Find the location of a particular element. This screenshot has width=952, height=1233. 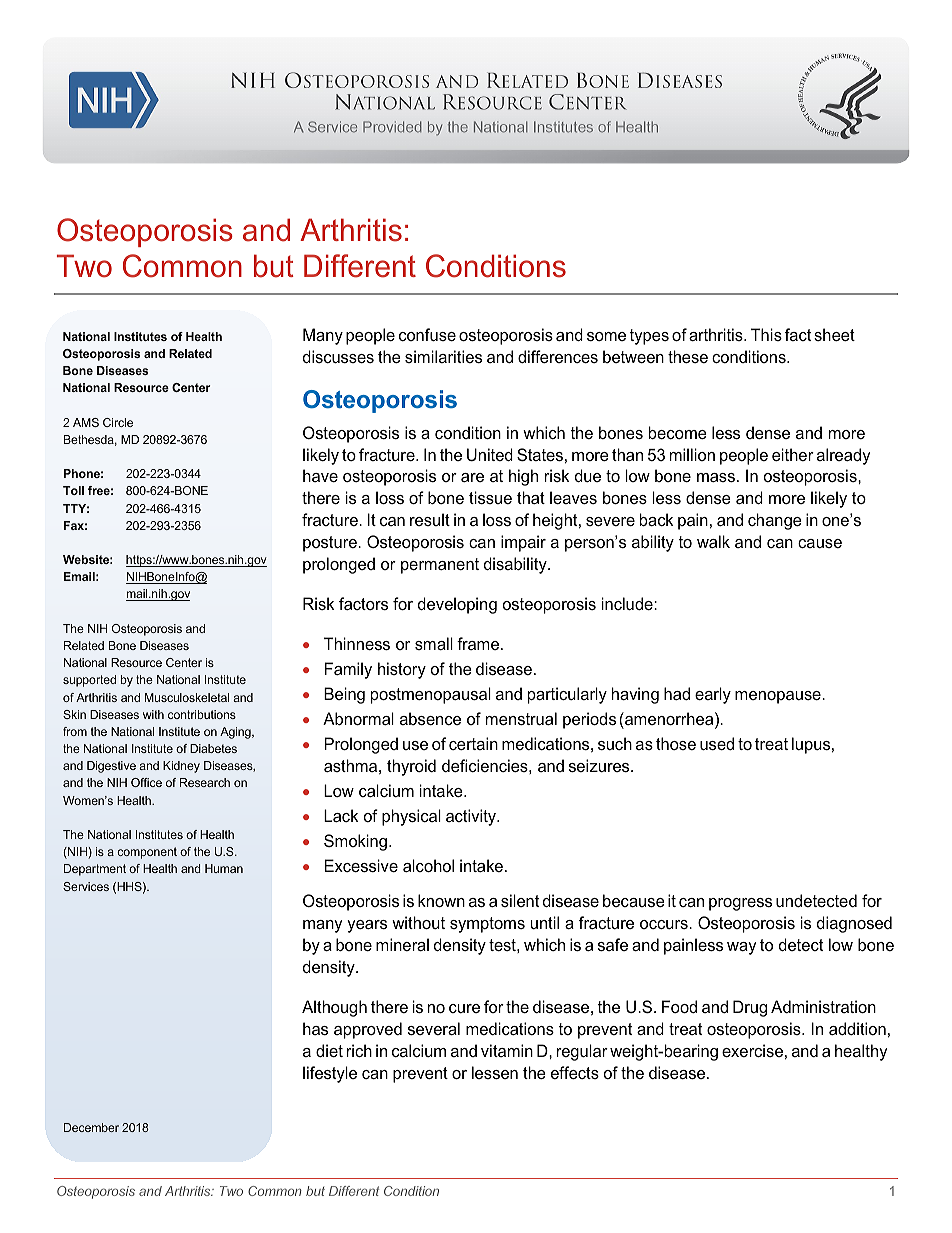

permanent is located at coordinates (440, 566).
